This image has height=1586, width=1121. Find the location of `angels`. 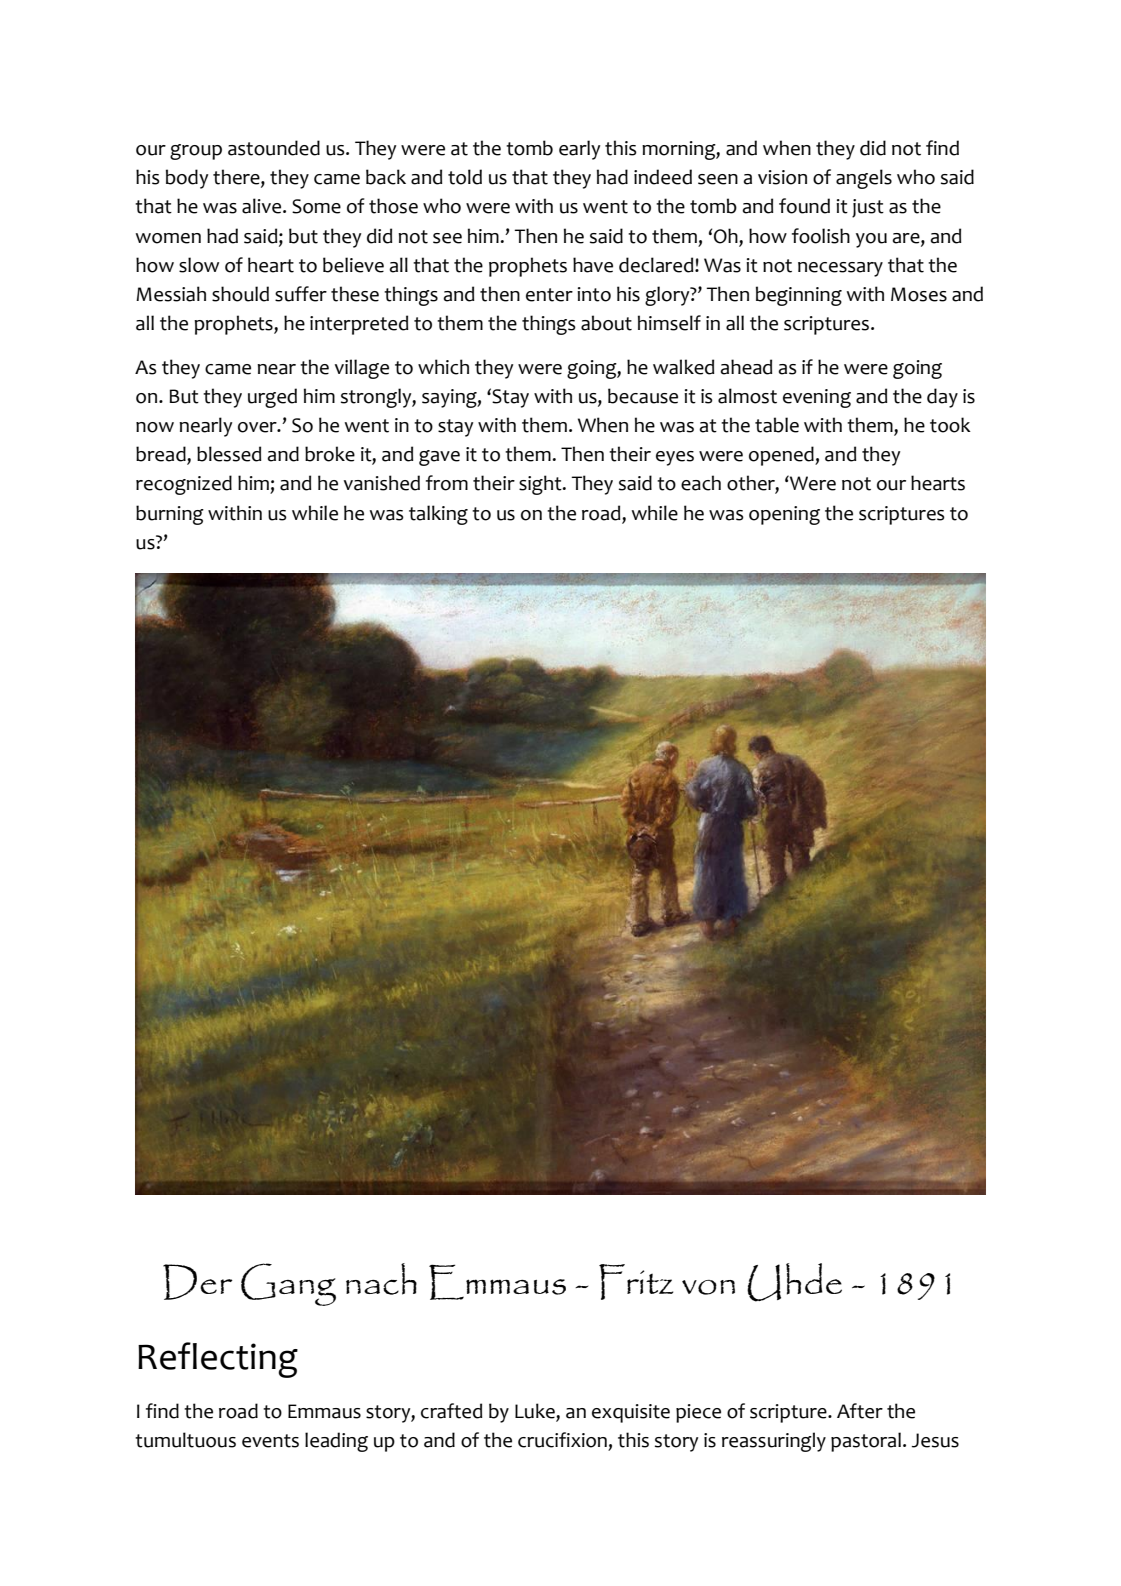

angels is located at coordinates (864, 179).
